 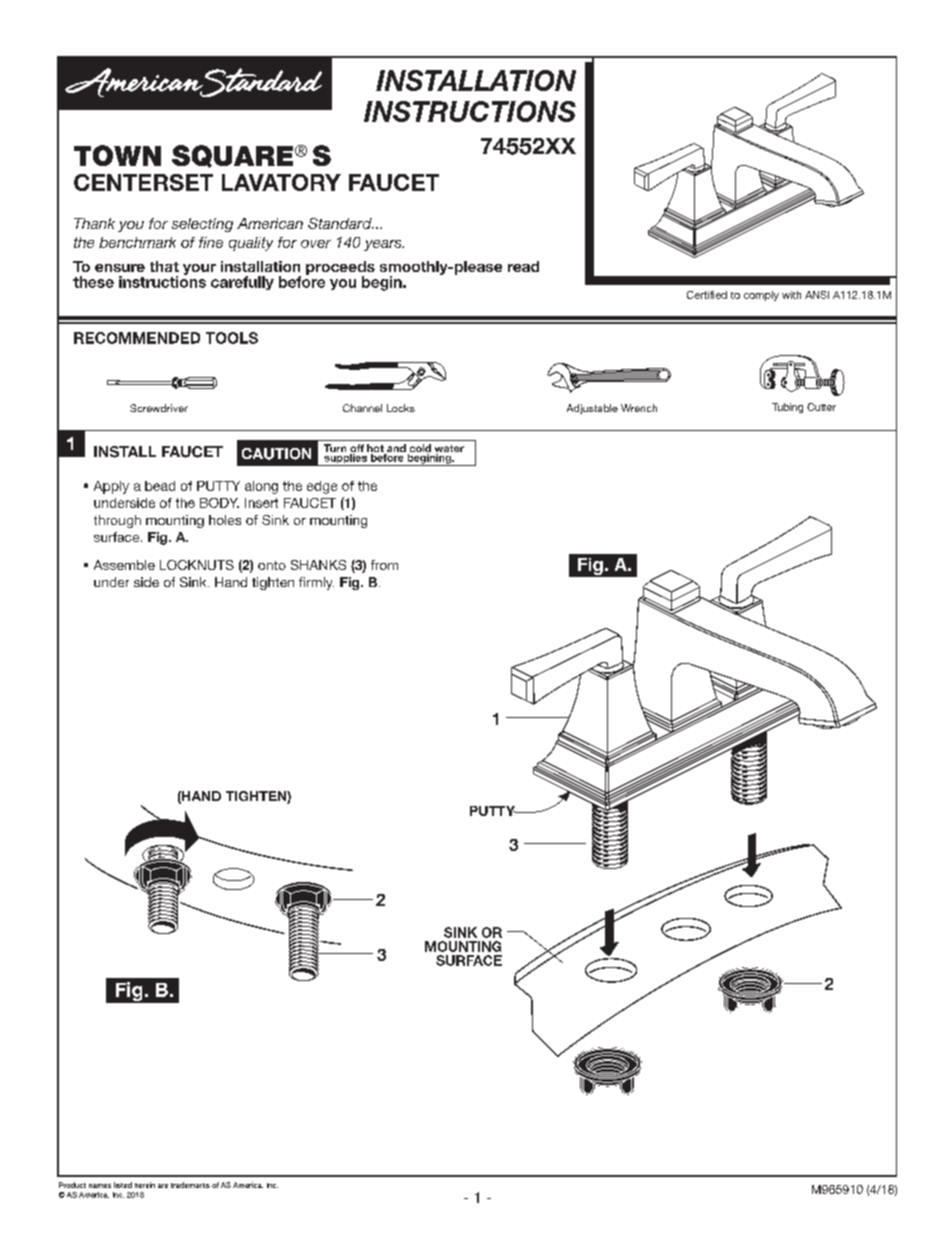 What do you see at coordinates (123, 1185) in the screenshot?
I see `listed` at bounding box center [123, 1185].
